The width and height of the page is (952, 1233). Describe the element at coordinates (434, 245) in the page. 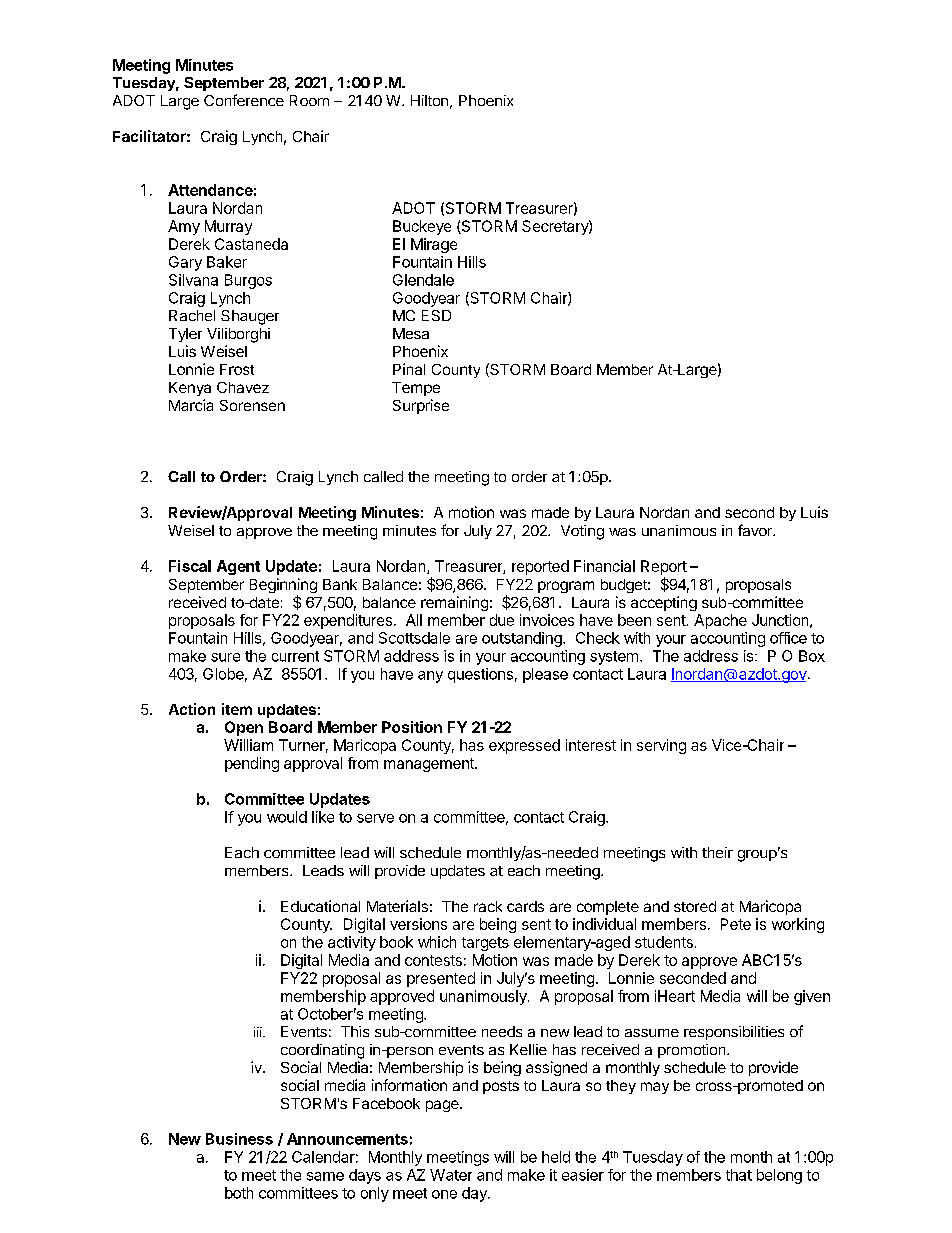

I see `Mirage` at that location.
